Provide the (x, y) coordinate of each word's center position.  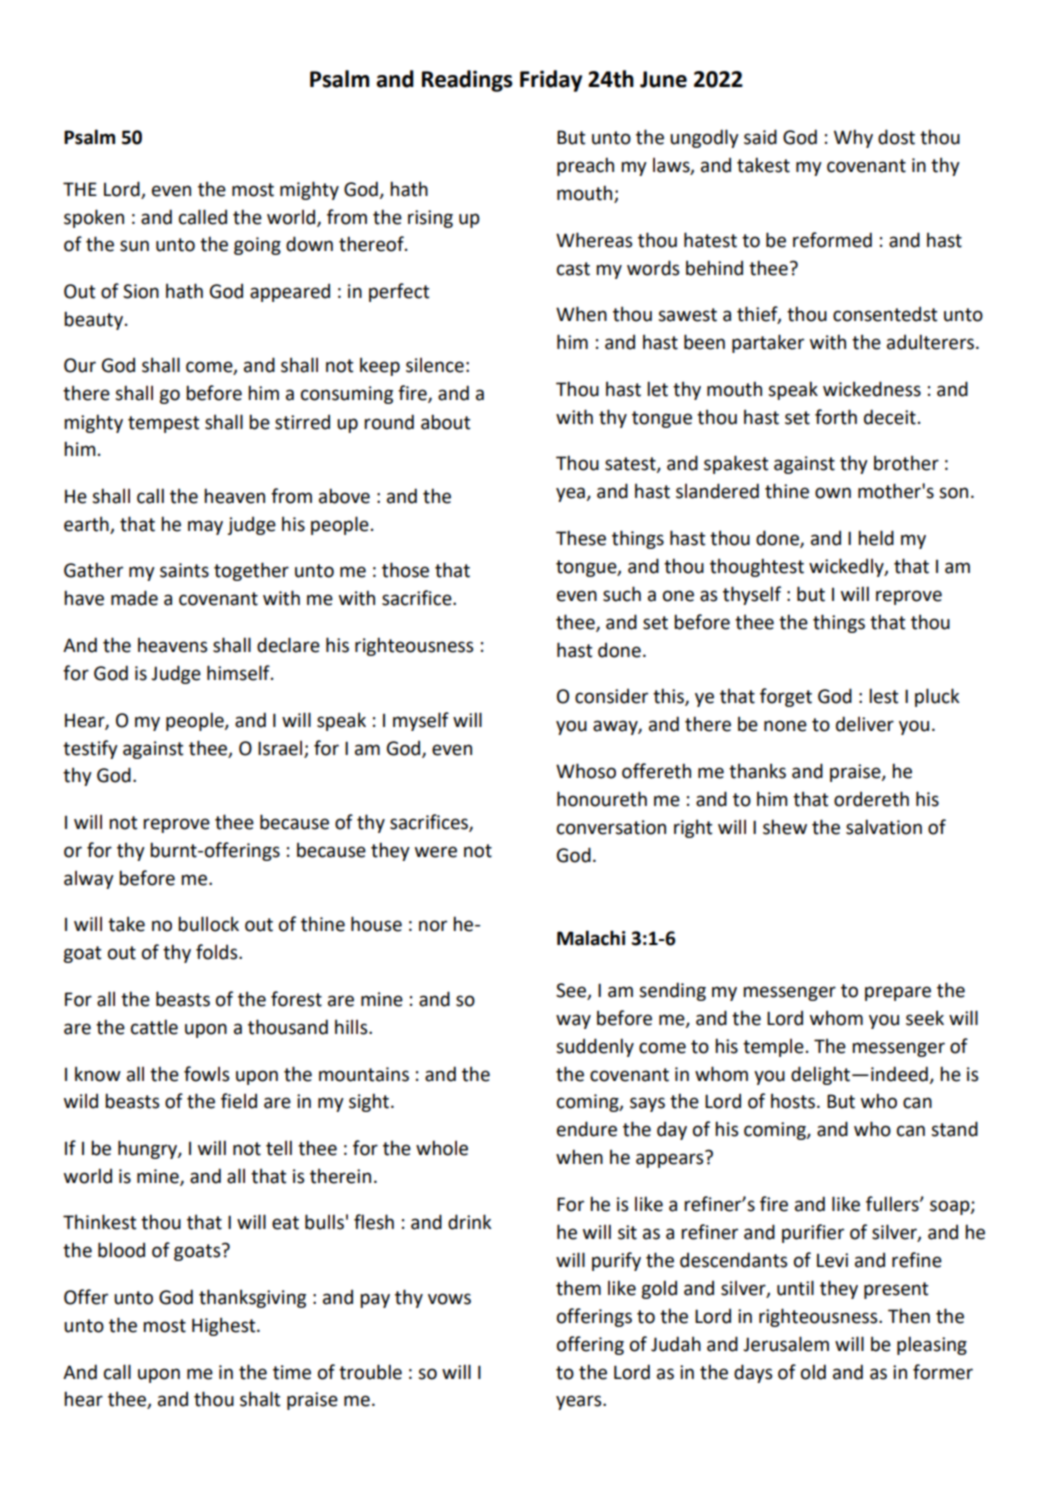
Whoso (586, 771)
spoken (94, 218)
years (580, 1402)
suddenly (595, 1047)
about (445, 422)
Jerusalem (786, 1344)
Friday (551, 81)
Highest (225, 1326)
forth (836, 417)
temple (773, 1047)
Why (853, 138)
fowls (206, 1074)
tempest (163, 424)
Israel (280, 748)
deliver (865, 724)
